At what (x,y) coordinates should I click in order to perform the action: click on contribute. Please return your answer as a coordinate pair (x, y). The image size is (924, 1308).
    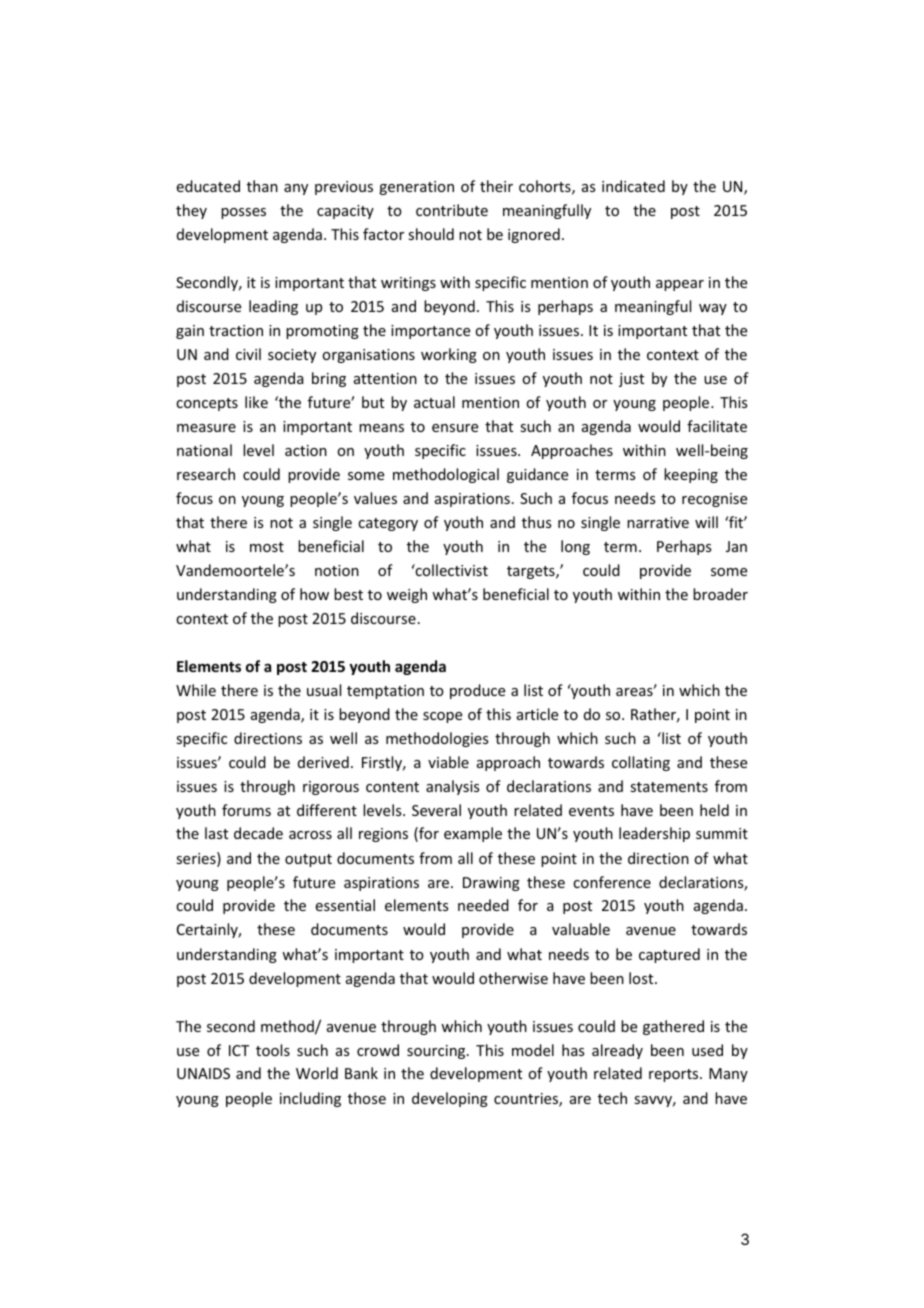
    Looking at the image, I should click on (452, 210).
